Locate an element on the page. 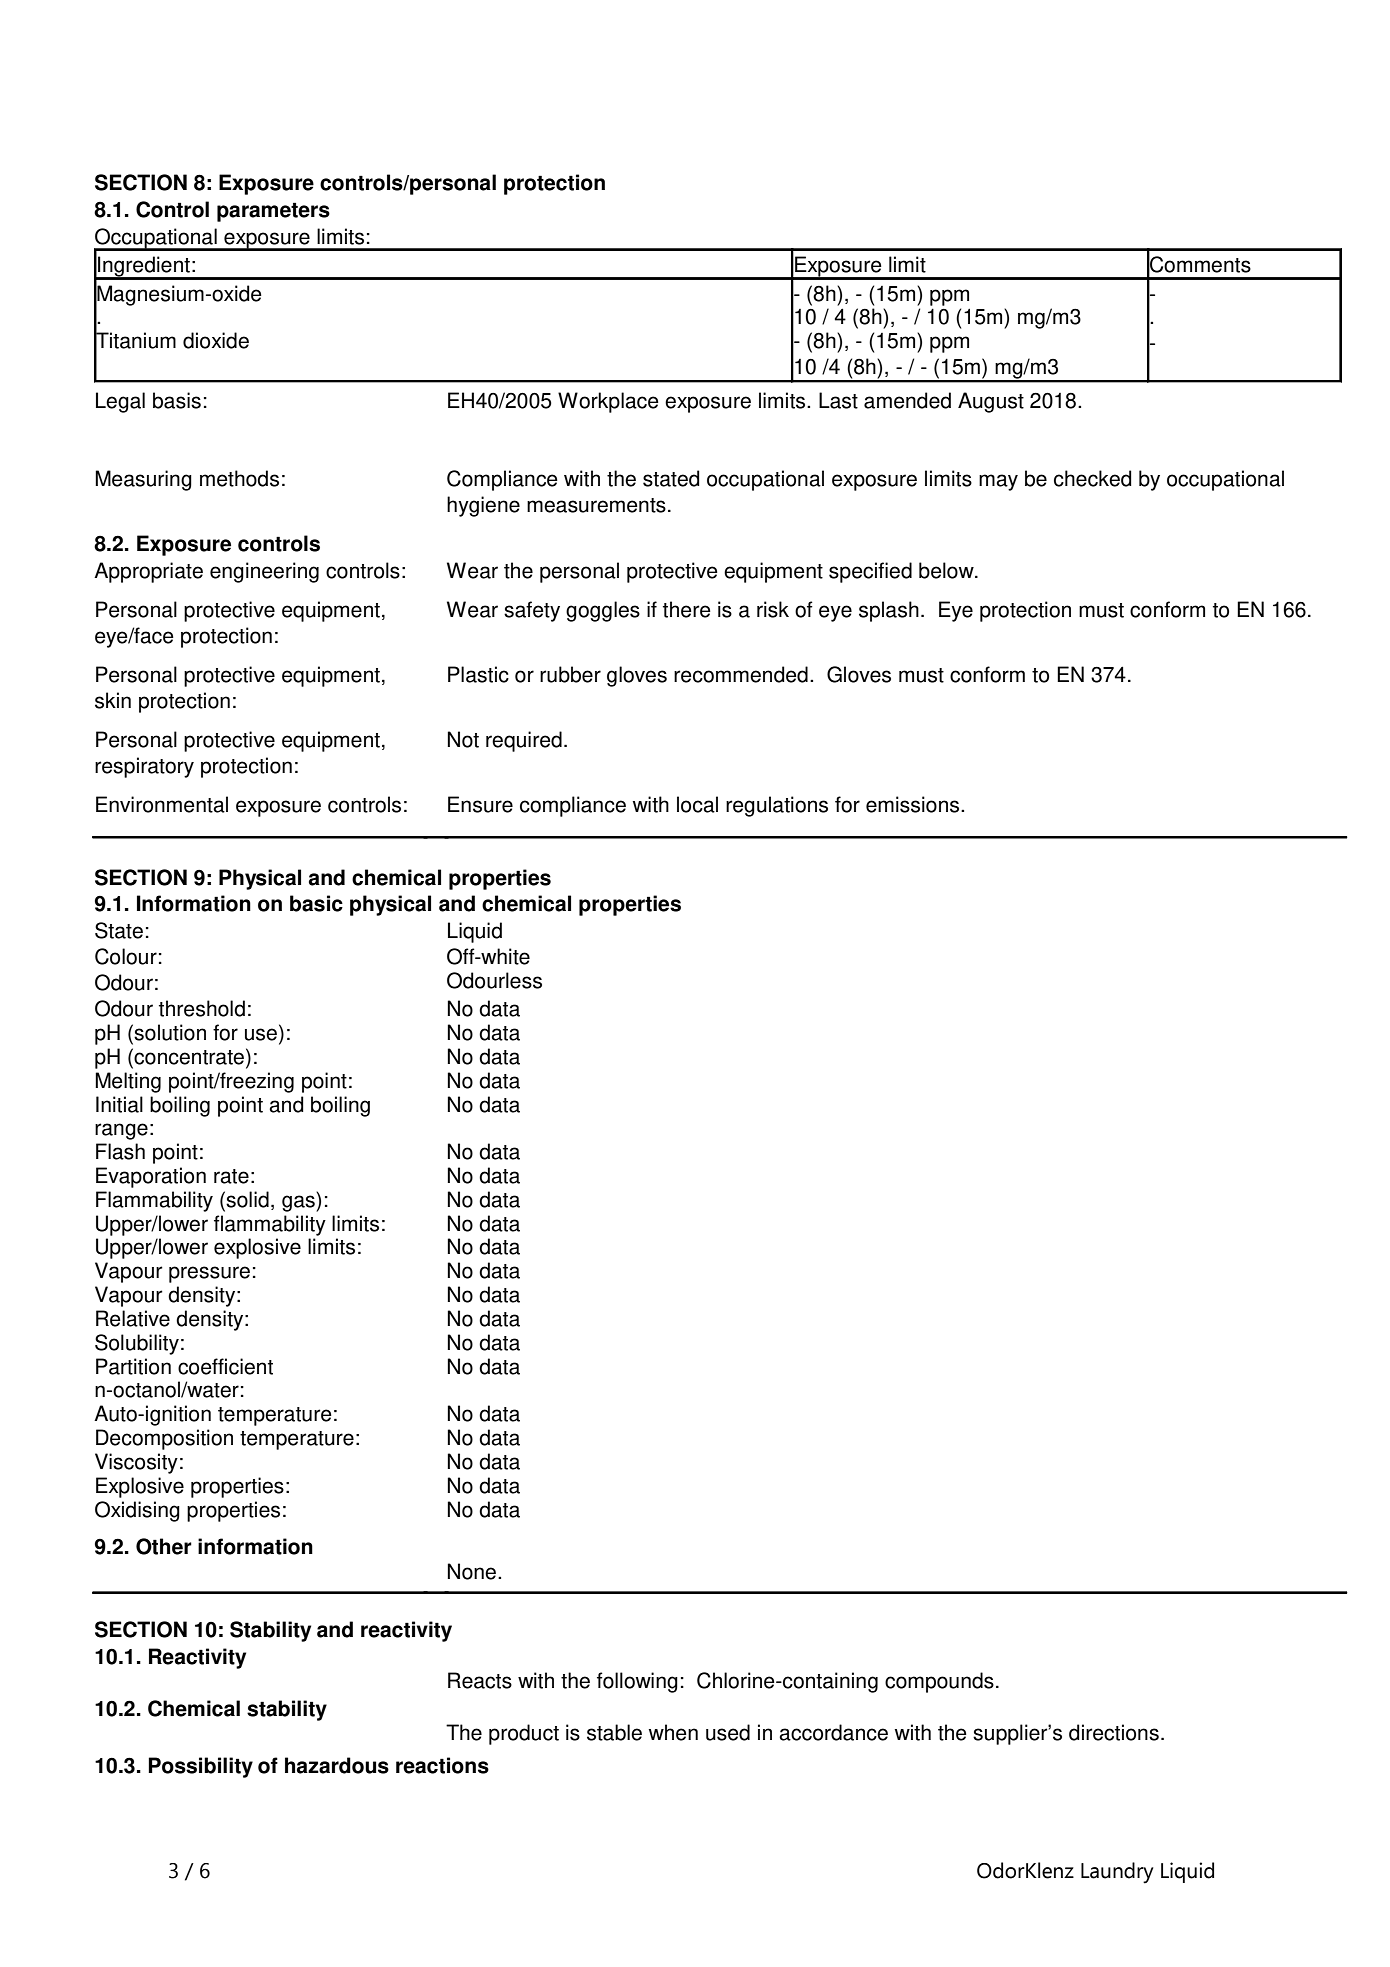  Possibility is located at coordinates (200, 1767).
